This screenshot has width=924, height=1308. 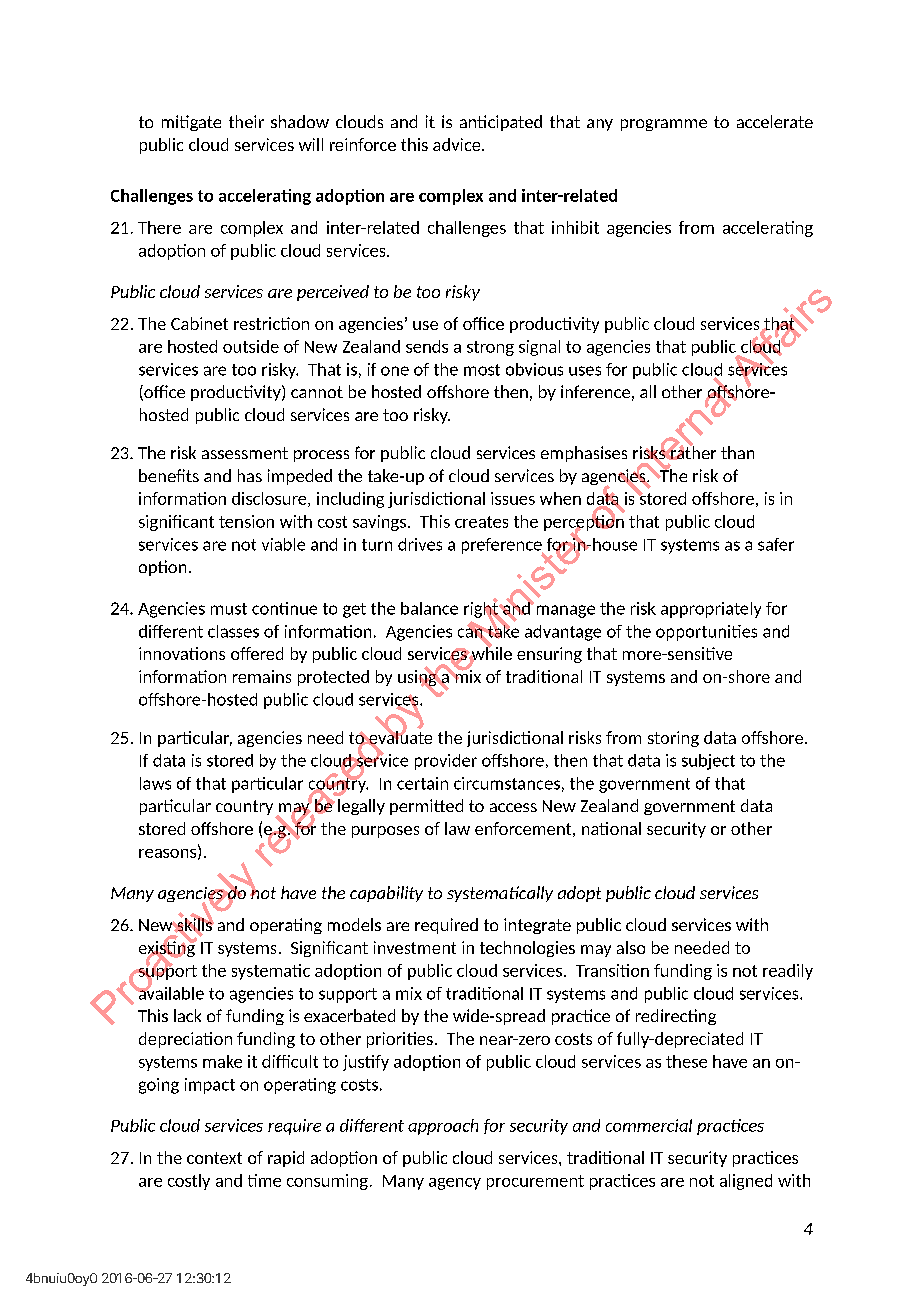 What do you see at coordinates (664, 125) in the screenshot?
I see `programme` at bounding box center [664, 125].
